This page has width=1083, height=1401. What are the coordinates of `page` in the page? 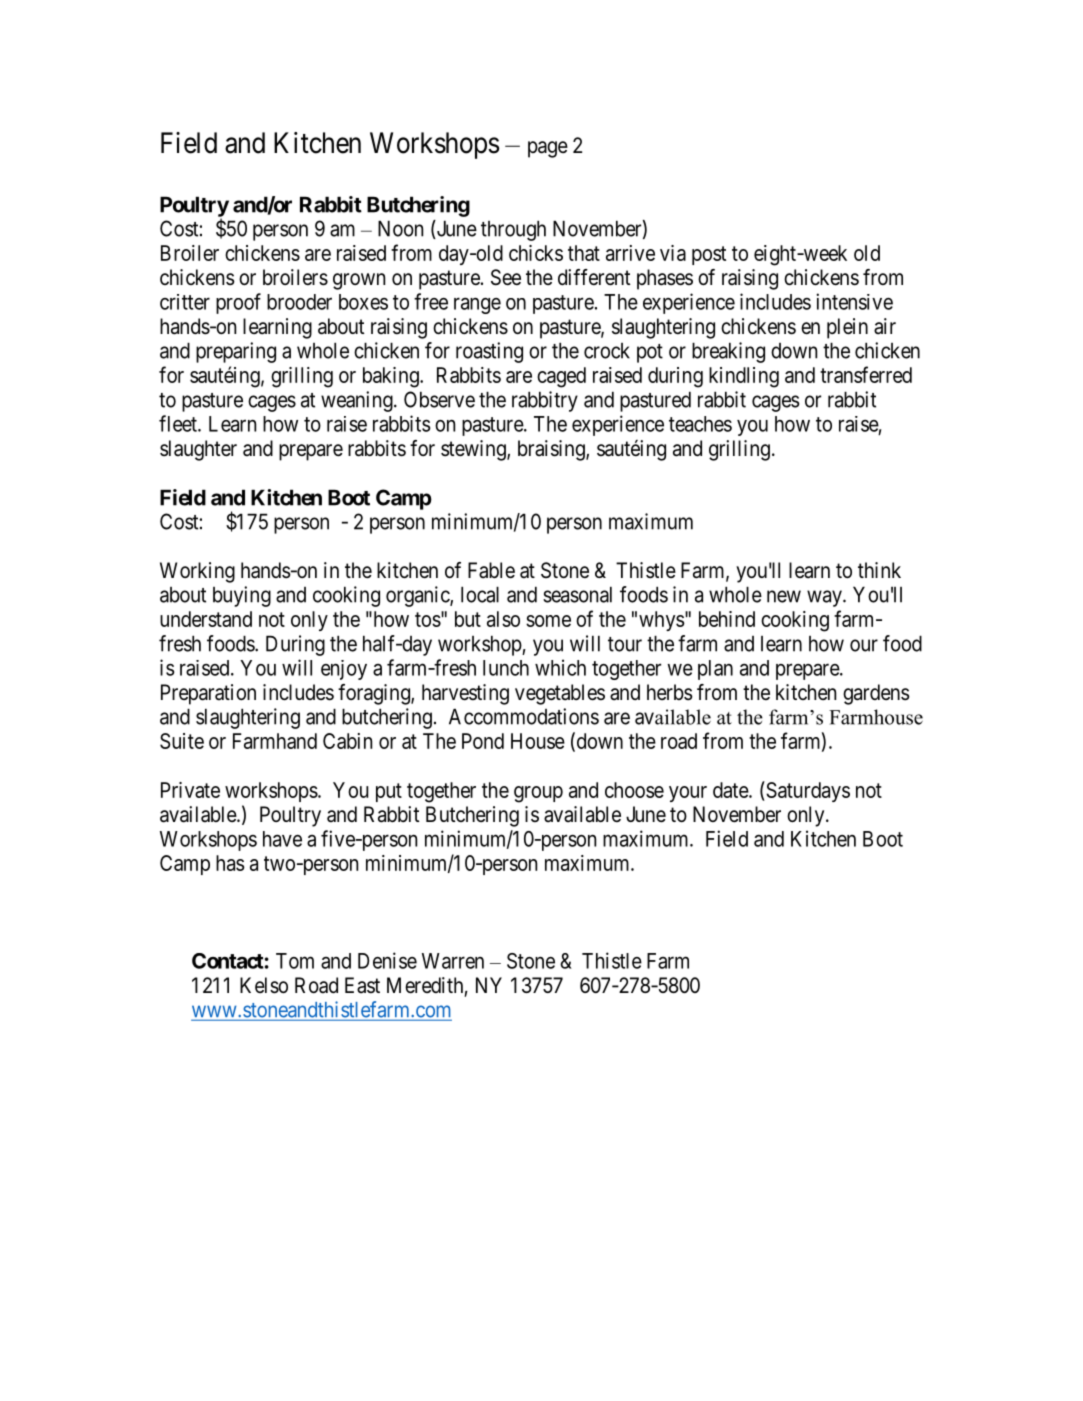 It's located at (548, 149).
